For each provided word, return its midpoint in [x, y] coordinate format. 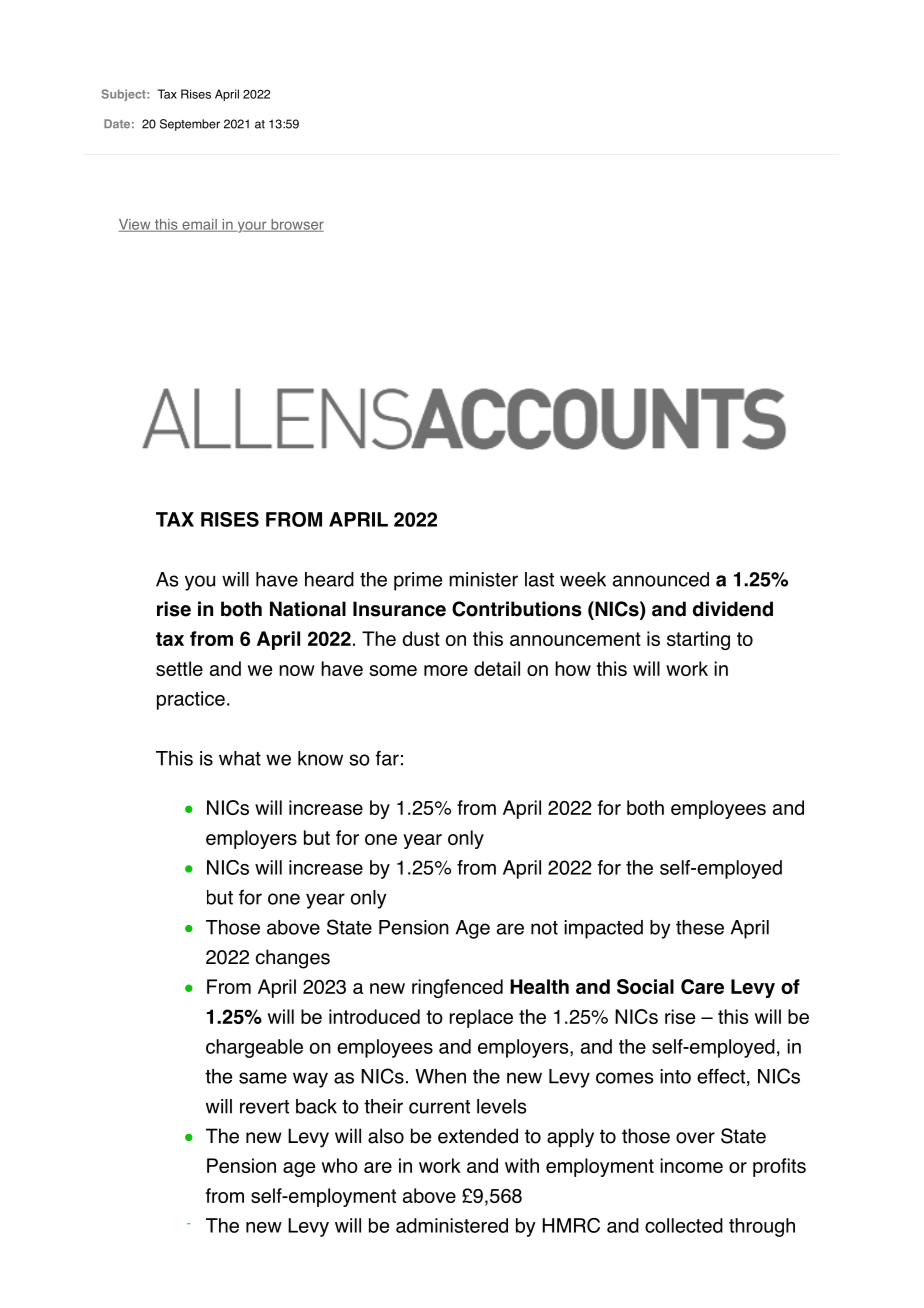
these [700, 927]
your [252, 227]
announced [661, 579]
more [446, 670]
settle [179, 668]
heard [329, 579]
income [691, 1165]
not [544, 928]
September [190, 125]
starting [698, 640]
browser [296, 225]
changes [293, 959]
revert [264, 1107]
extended [478, 1136]
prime [418, 581]
